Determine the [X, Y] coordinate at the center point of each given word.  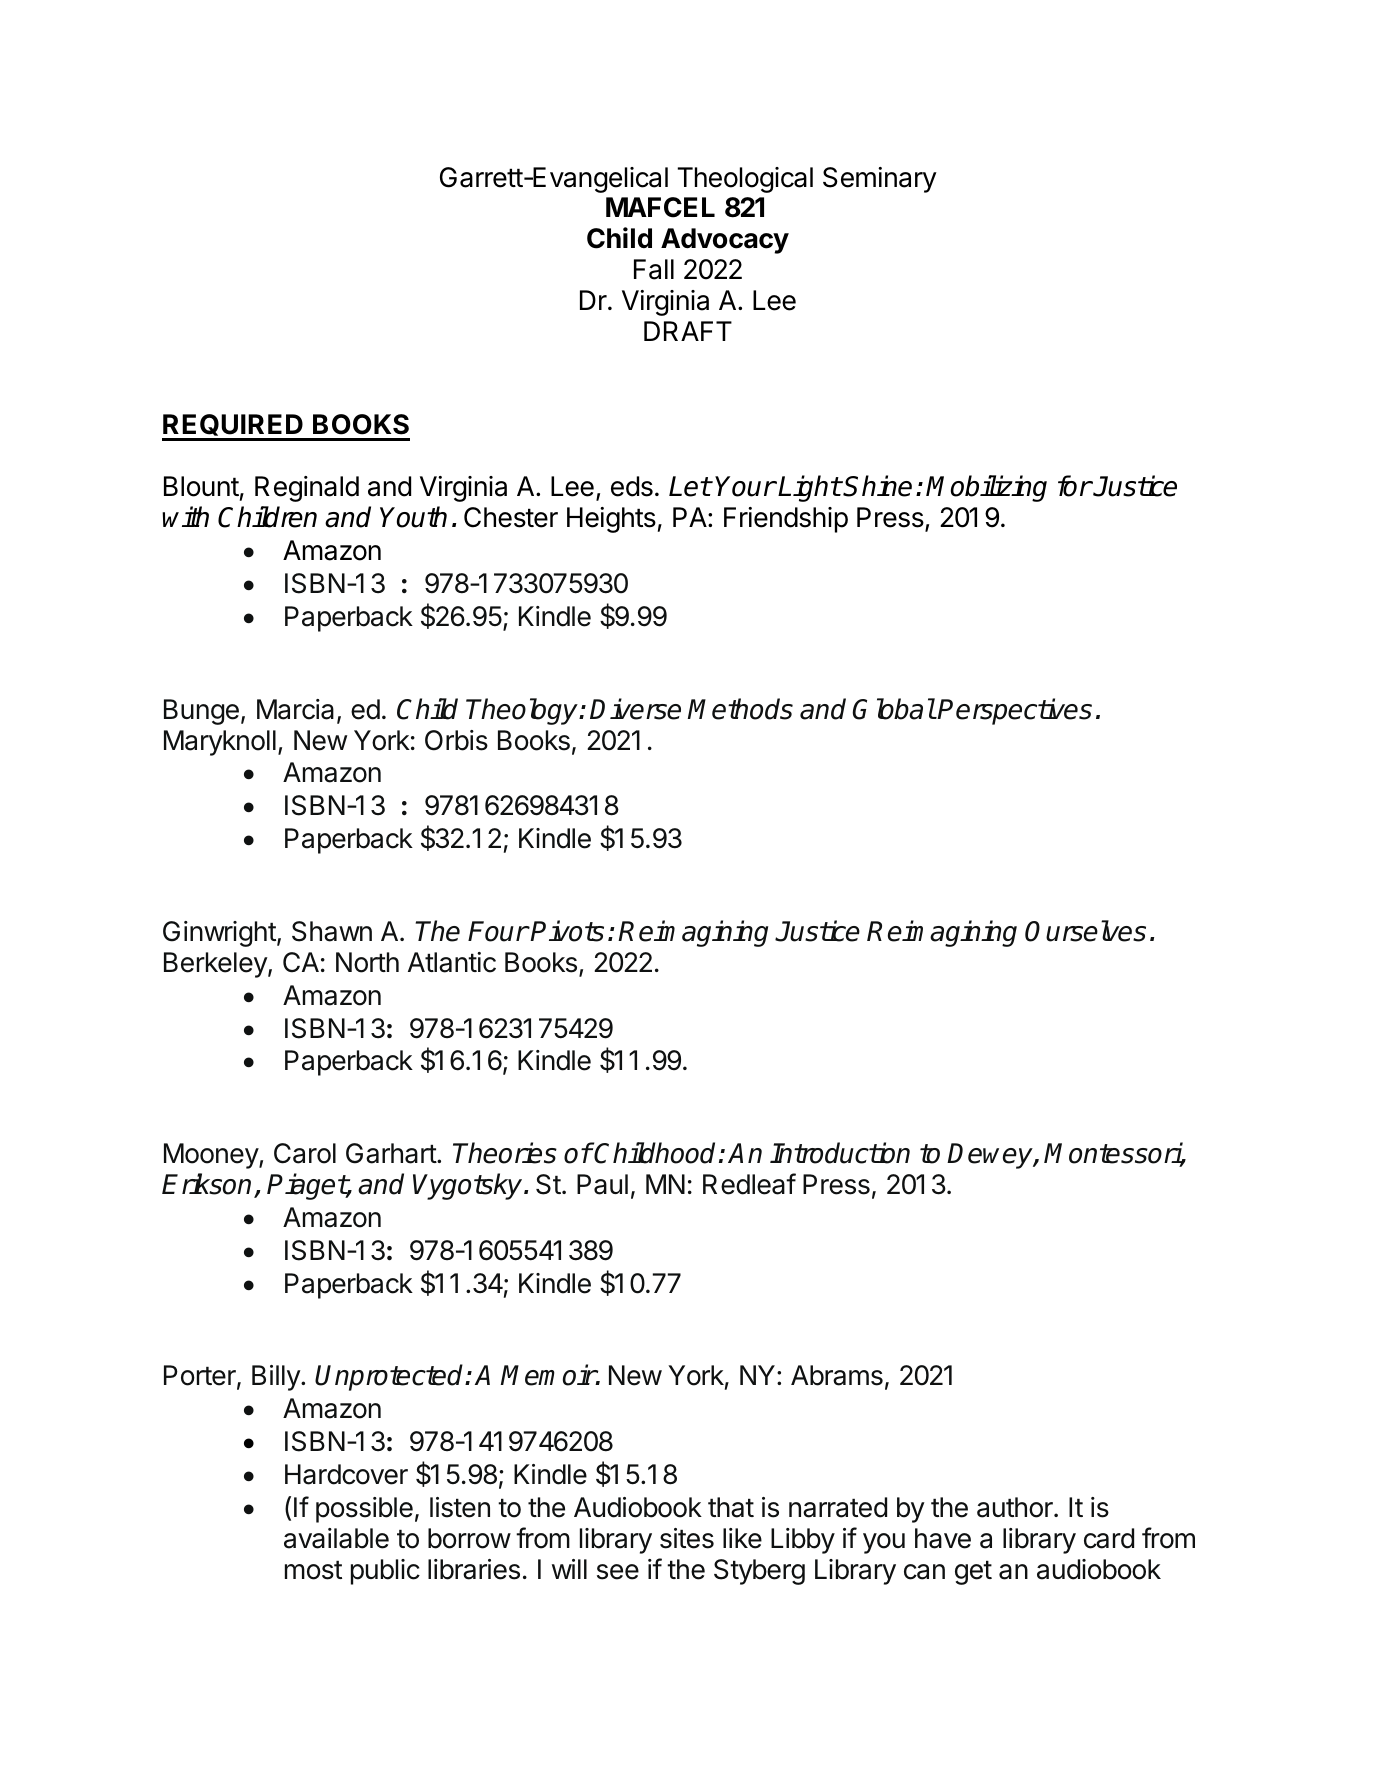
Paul [602, 1184]
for [1075, 486]
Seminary [880, 180]
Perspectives [1014, 711]
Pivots [567, 931]
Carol [305, 1153]
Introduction [840, 1153]
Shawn [332, 931]
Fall [654, 269]
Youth [413, 517]
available [336, 1538]
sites [687, 1538]
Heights [611, 520]
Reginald [307, 489]
